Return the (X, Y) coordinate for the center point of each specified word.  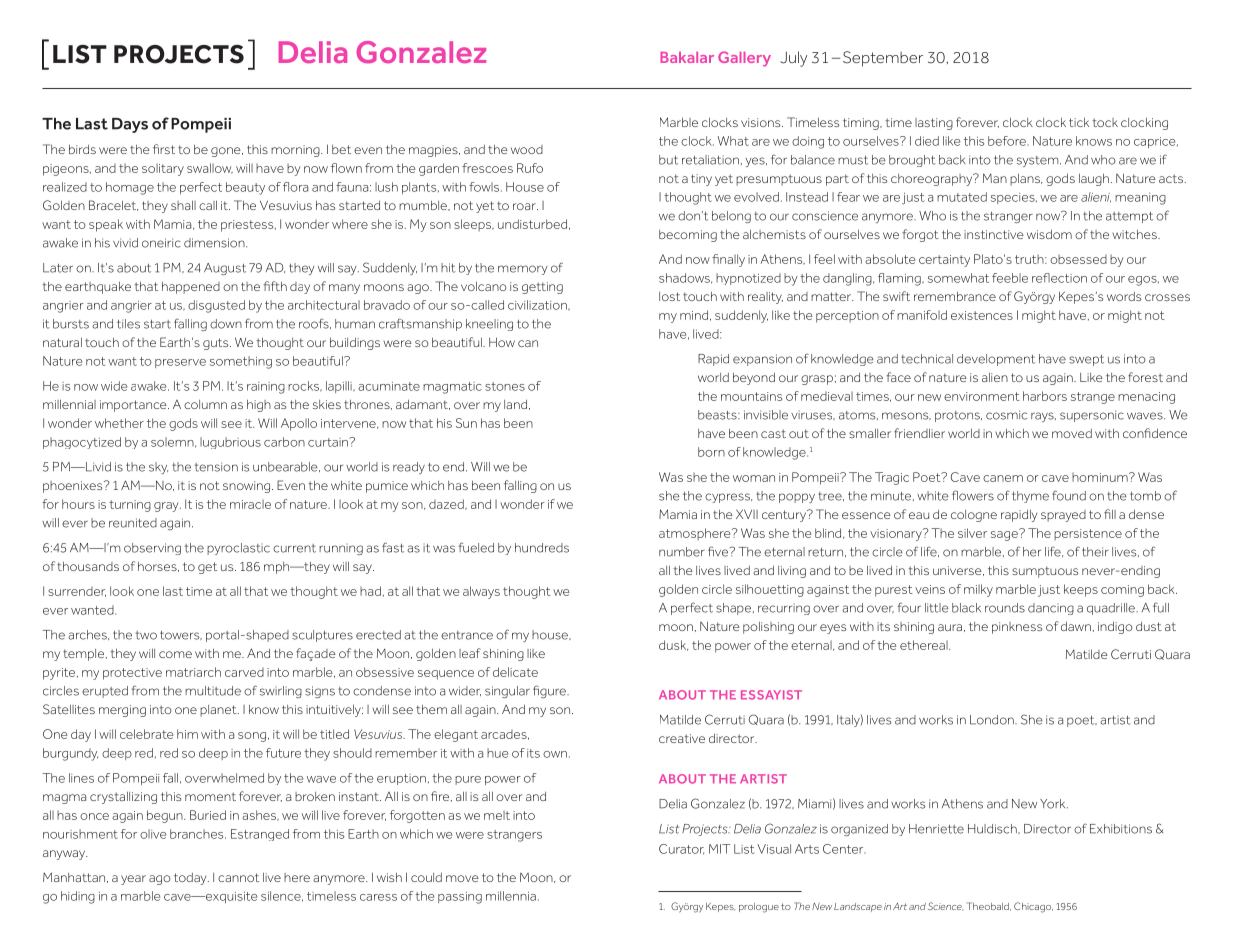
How (502, 342)
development (996, 360)
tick (1079, 122)
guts (217, 344)
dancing (1051, 609)
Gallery (744, 59)
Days (130, 125)
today (191, 879)
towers (181, 635)
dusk (673, 645)
